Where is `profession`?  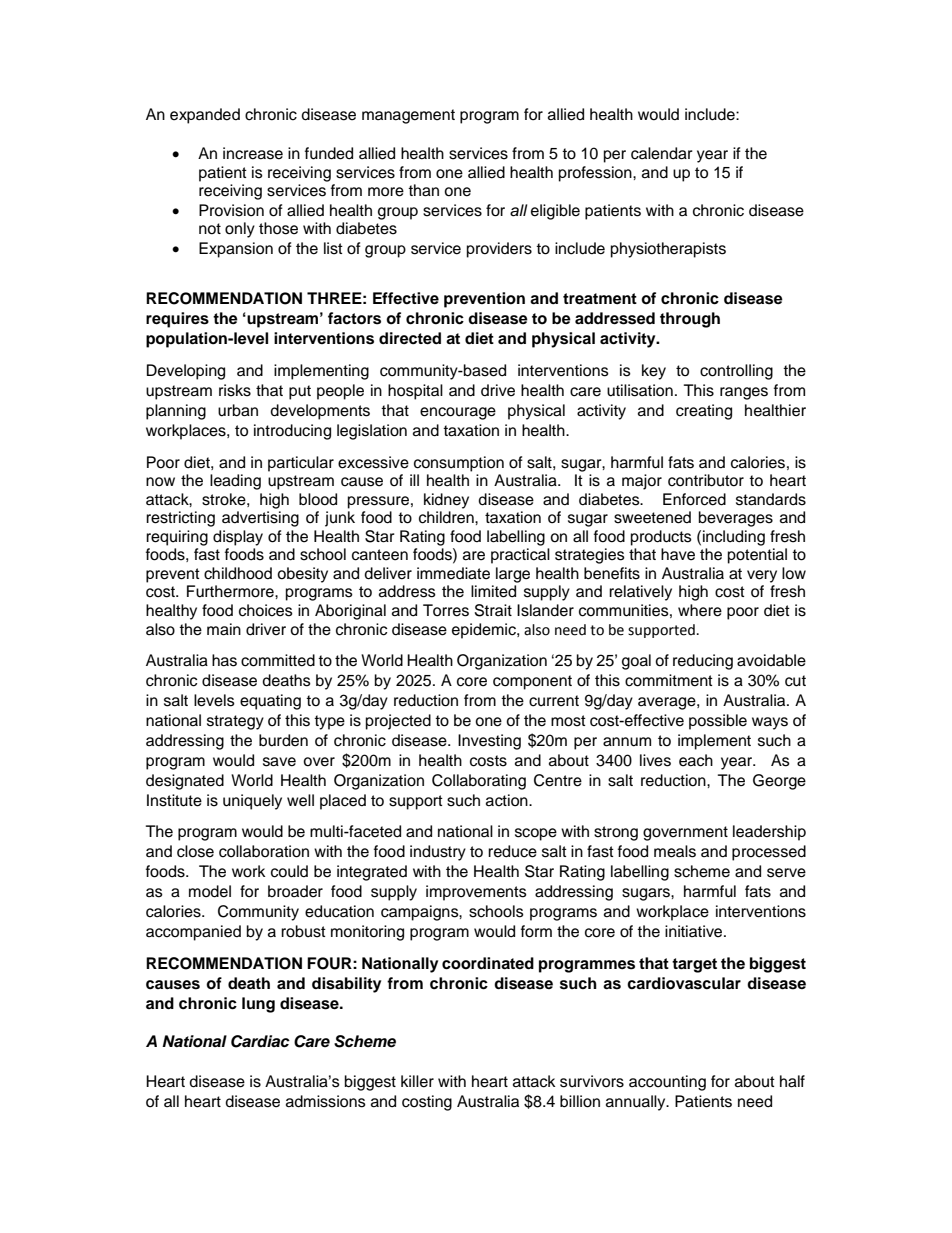 profession is located at coordinates (596, 174).
